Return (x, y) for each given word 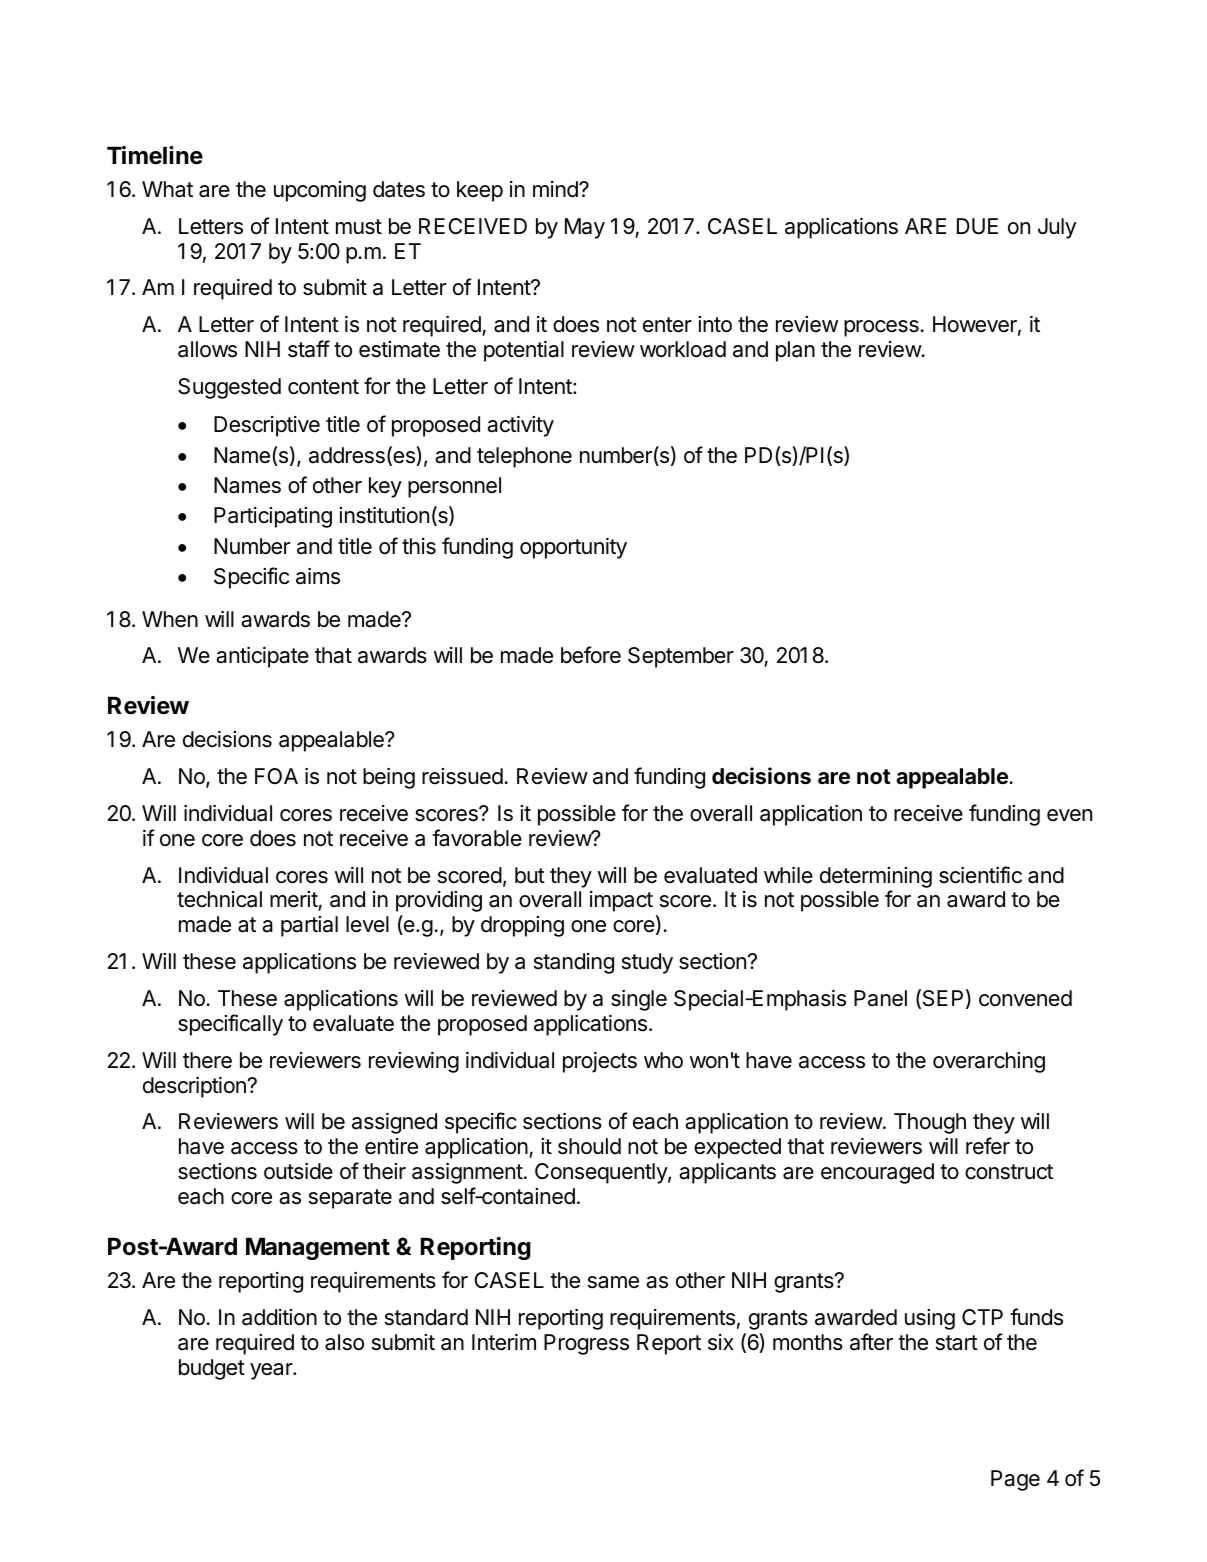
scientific (980, 875)
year (272, 1371)
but (530, 875)
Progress (586, 1344)
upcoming (320, 191)
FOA (276, 776)
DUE (977, 226)
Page (1015, 1480)
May (585, 228)
